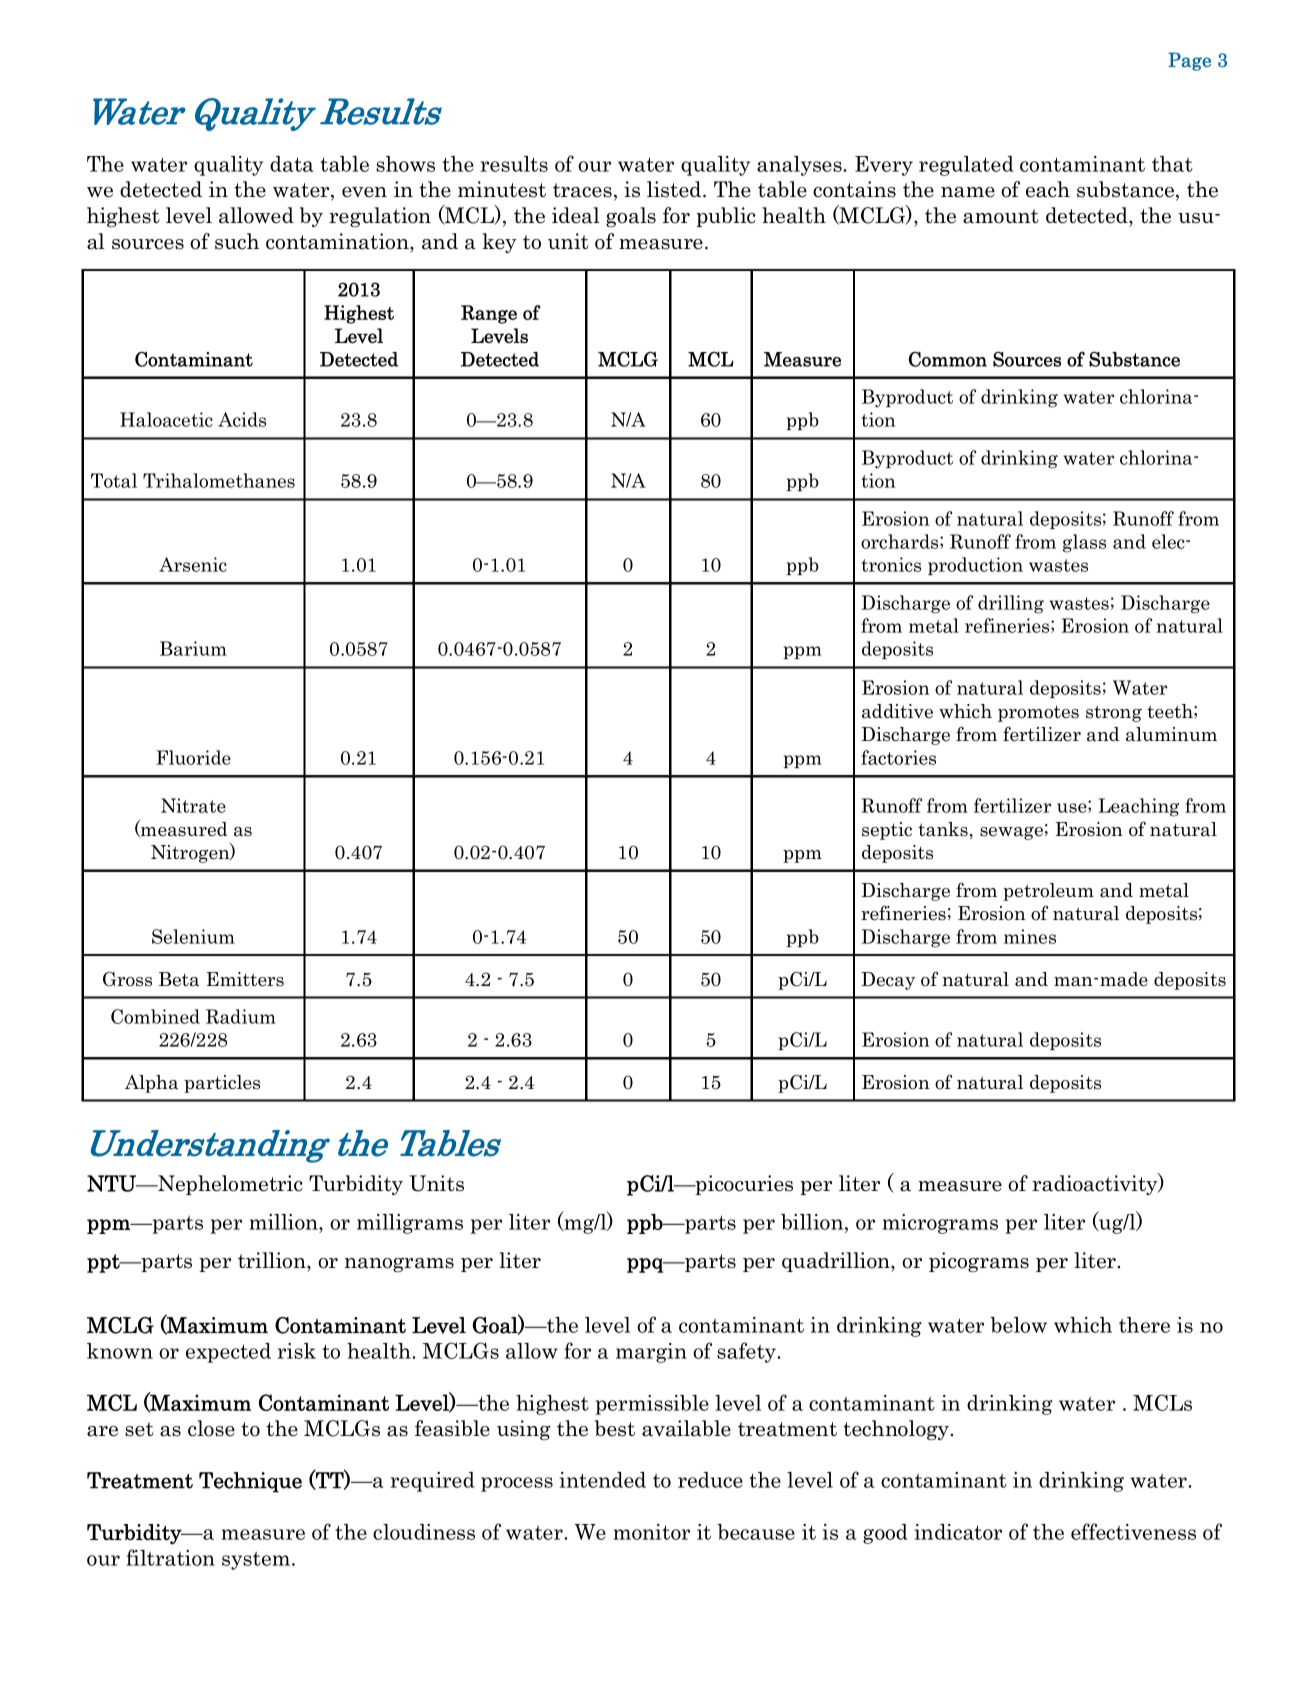  I want to click on regulated, so click(966, 166).
